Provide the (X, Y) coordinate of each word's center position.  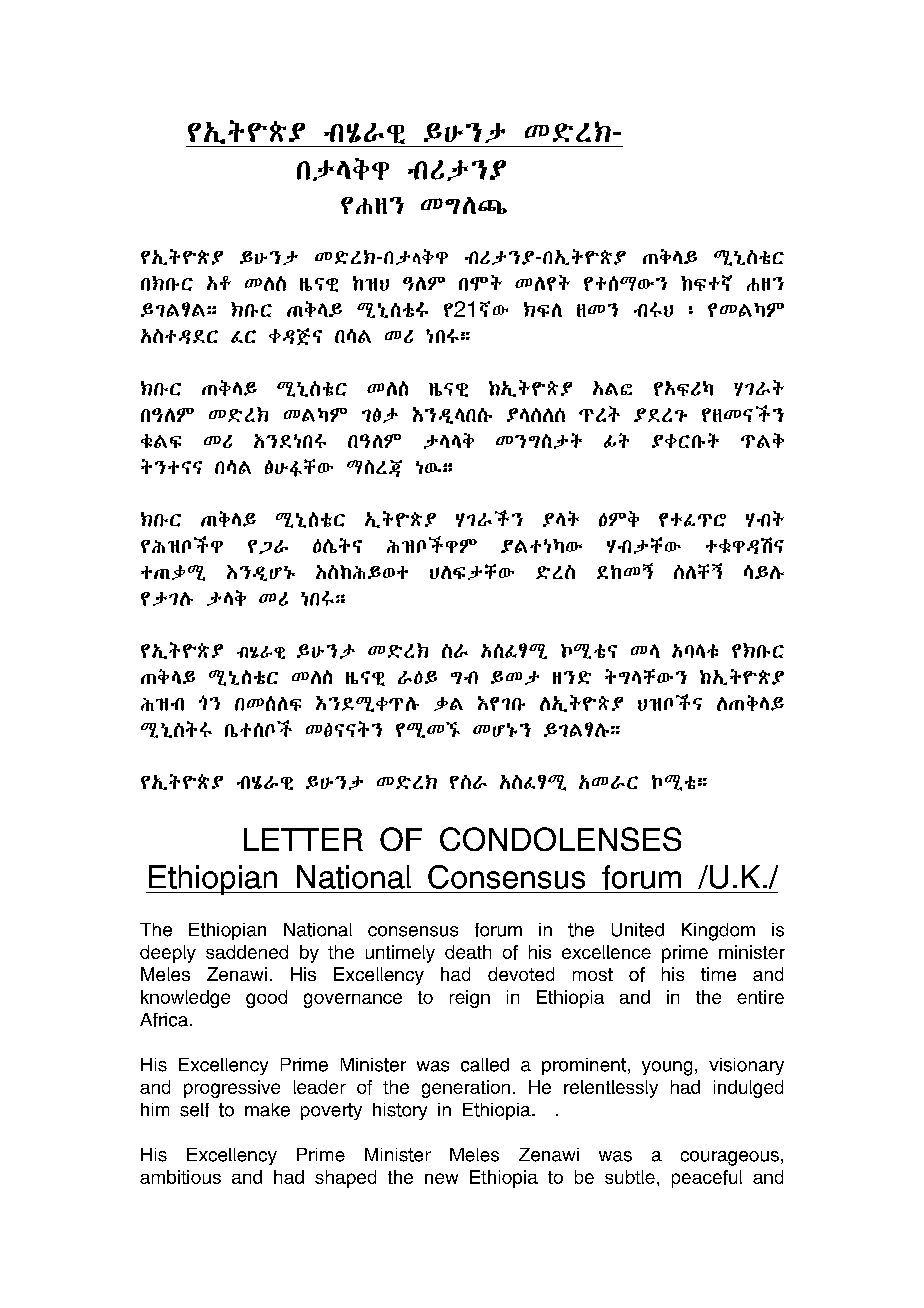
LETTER (303, 839)
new (441, 1178)
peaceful (707, 1179)
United (638, 930)
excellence (606, 952)
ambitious (180, 1177)
